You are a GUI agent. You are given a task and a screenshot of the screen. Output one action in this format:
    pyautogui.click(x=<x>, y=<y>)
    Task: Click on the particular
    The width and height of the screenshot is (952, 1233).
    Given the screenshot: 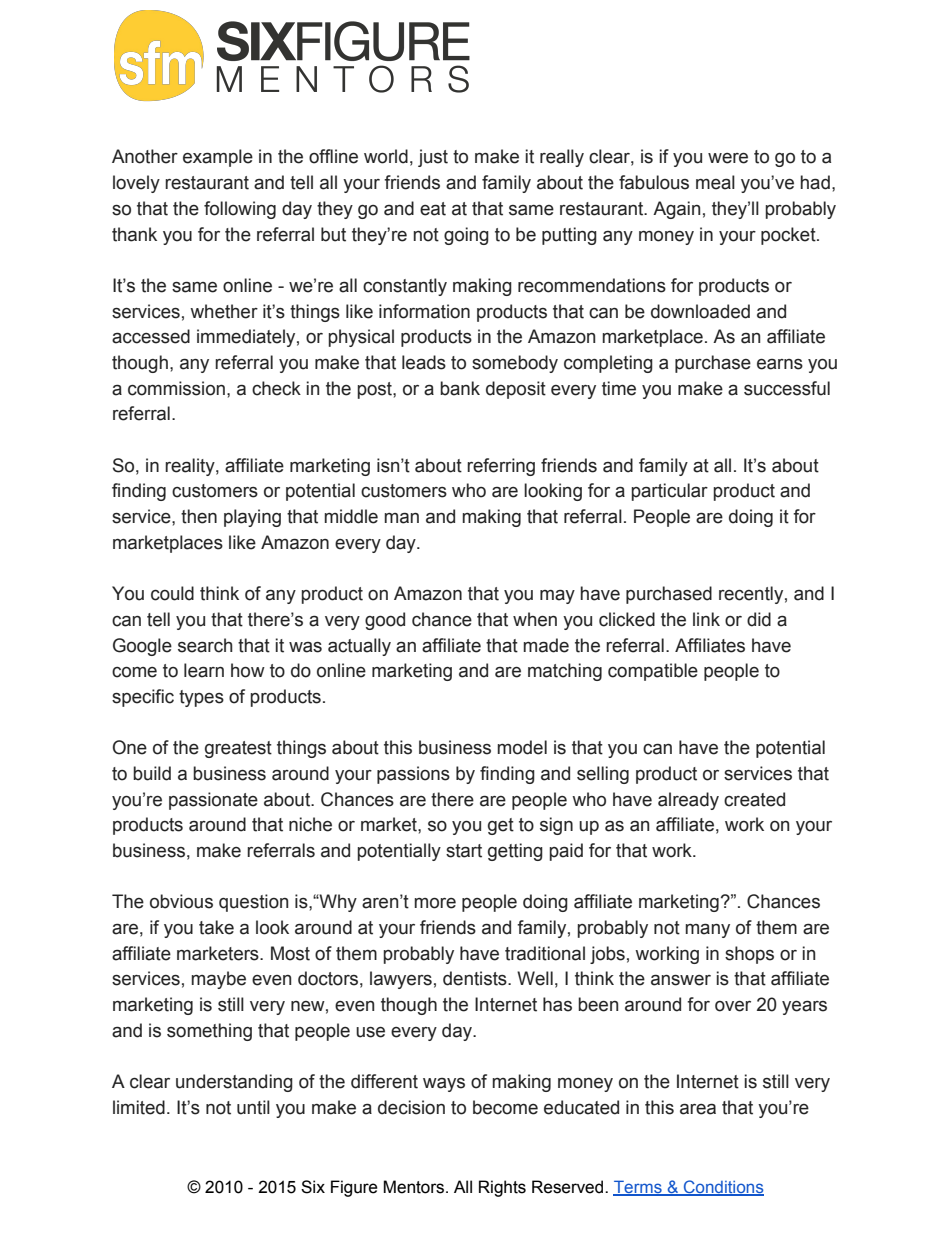 What is the action you would take?
    pyautogui.click(x=670, y=492)
